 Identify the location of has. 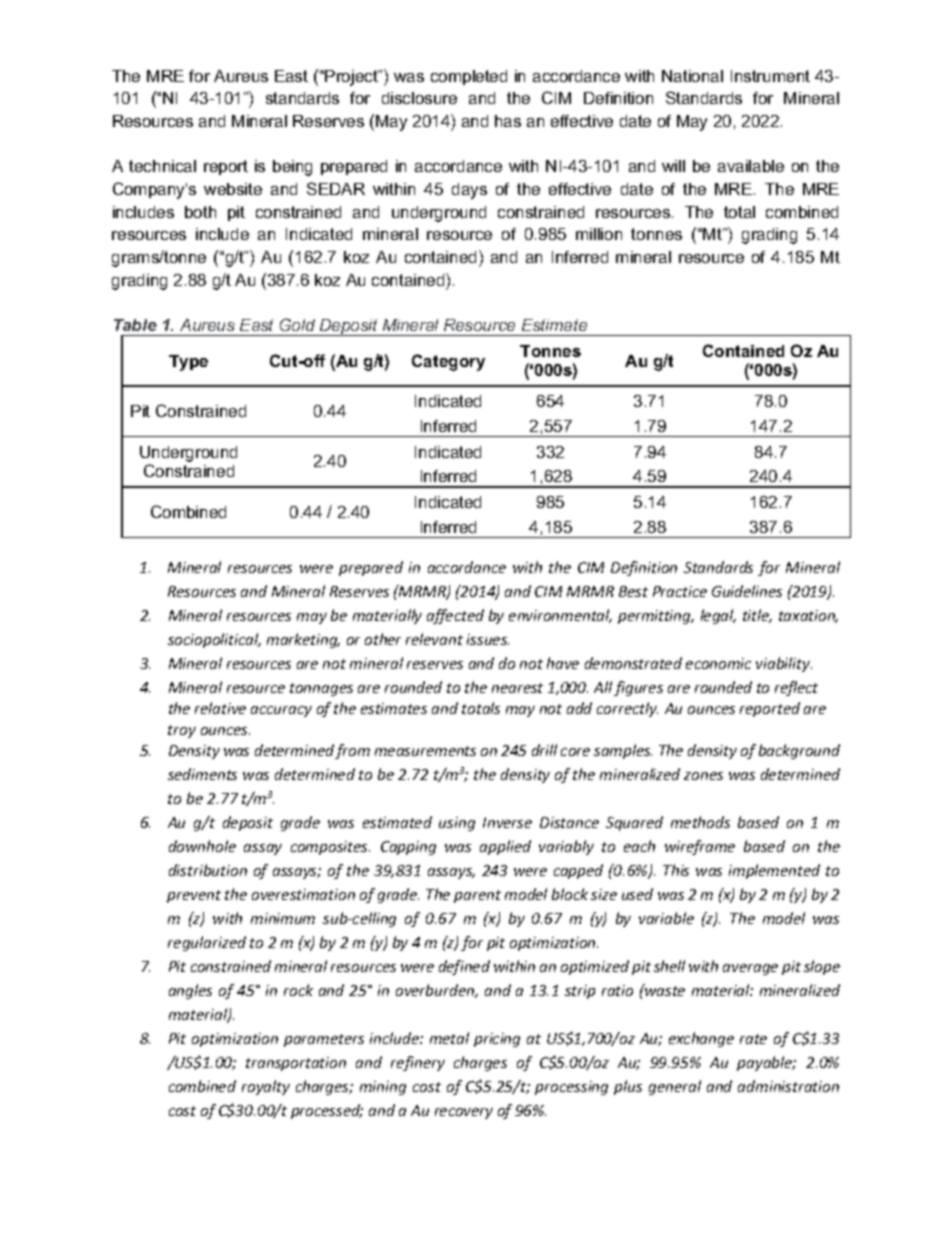
(508, 121).
